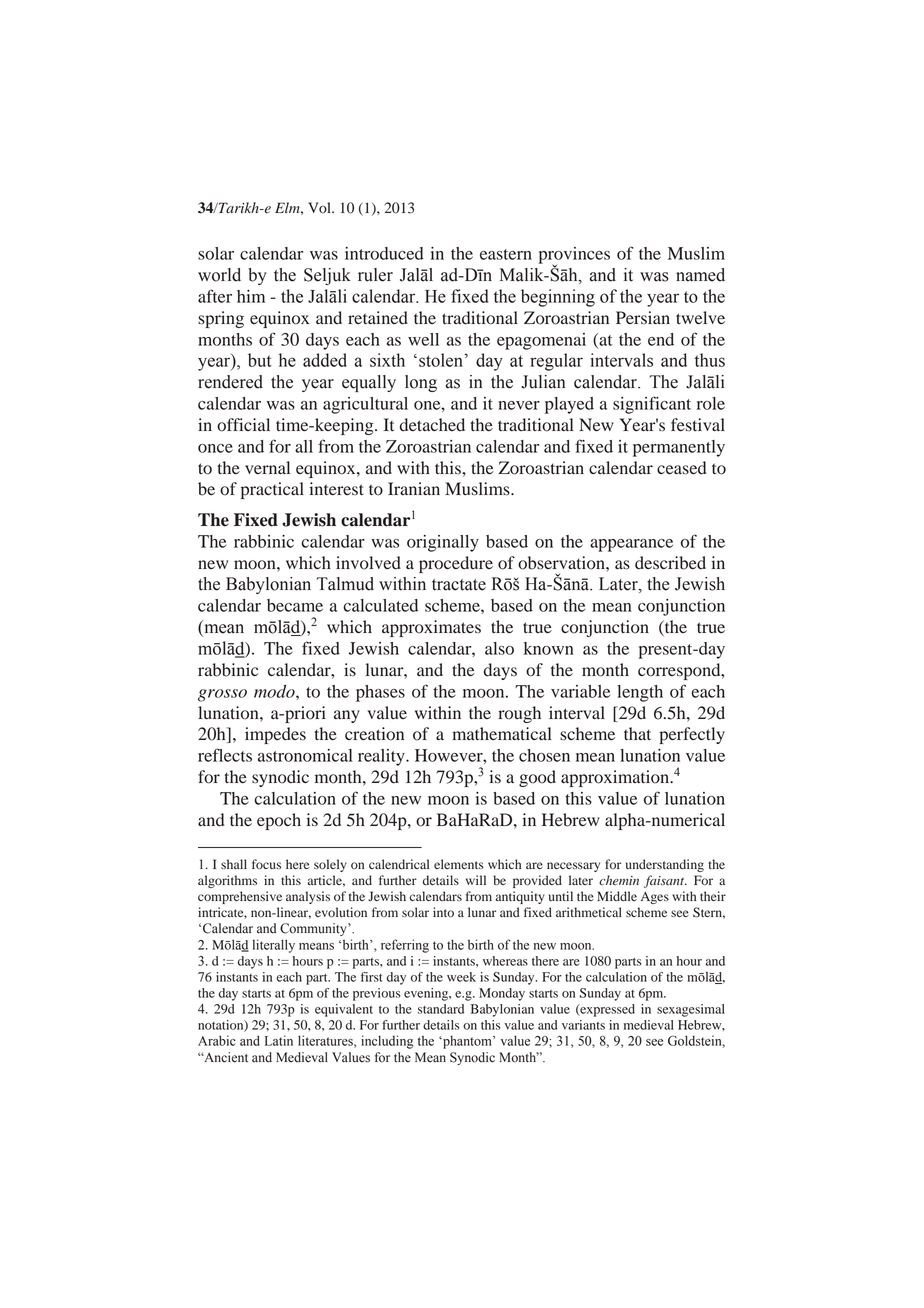 The image size is (924, 1308). I want to click on understanding, so click(665, 865).
